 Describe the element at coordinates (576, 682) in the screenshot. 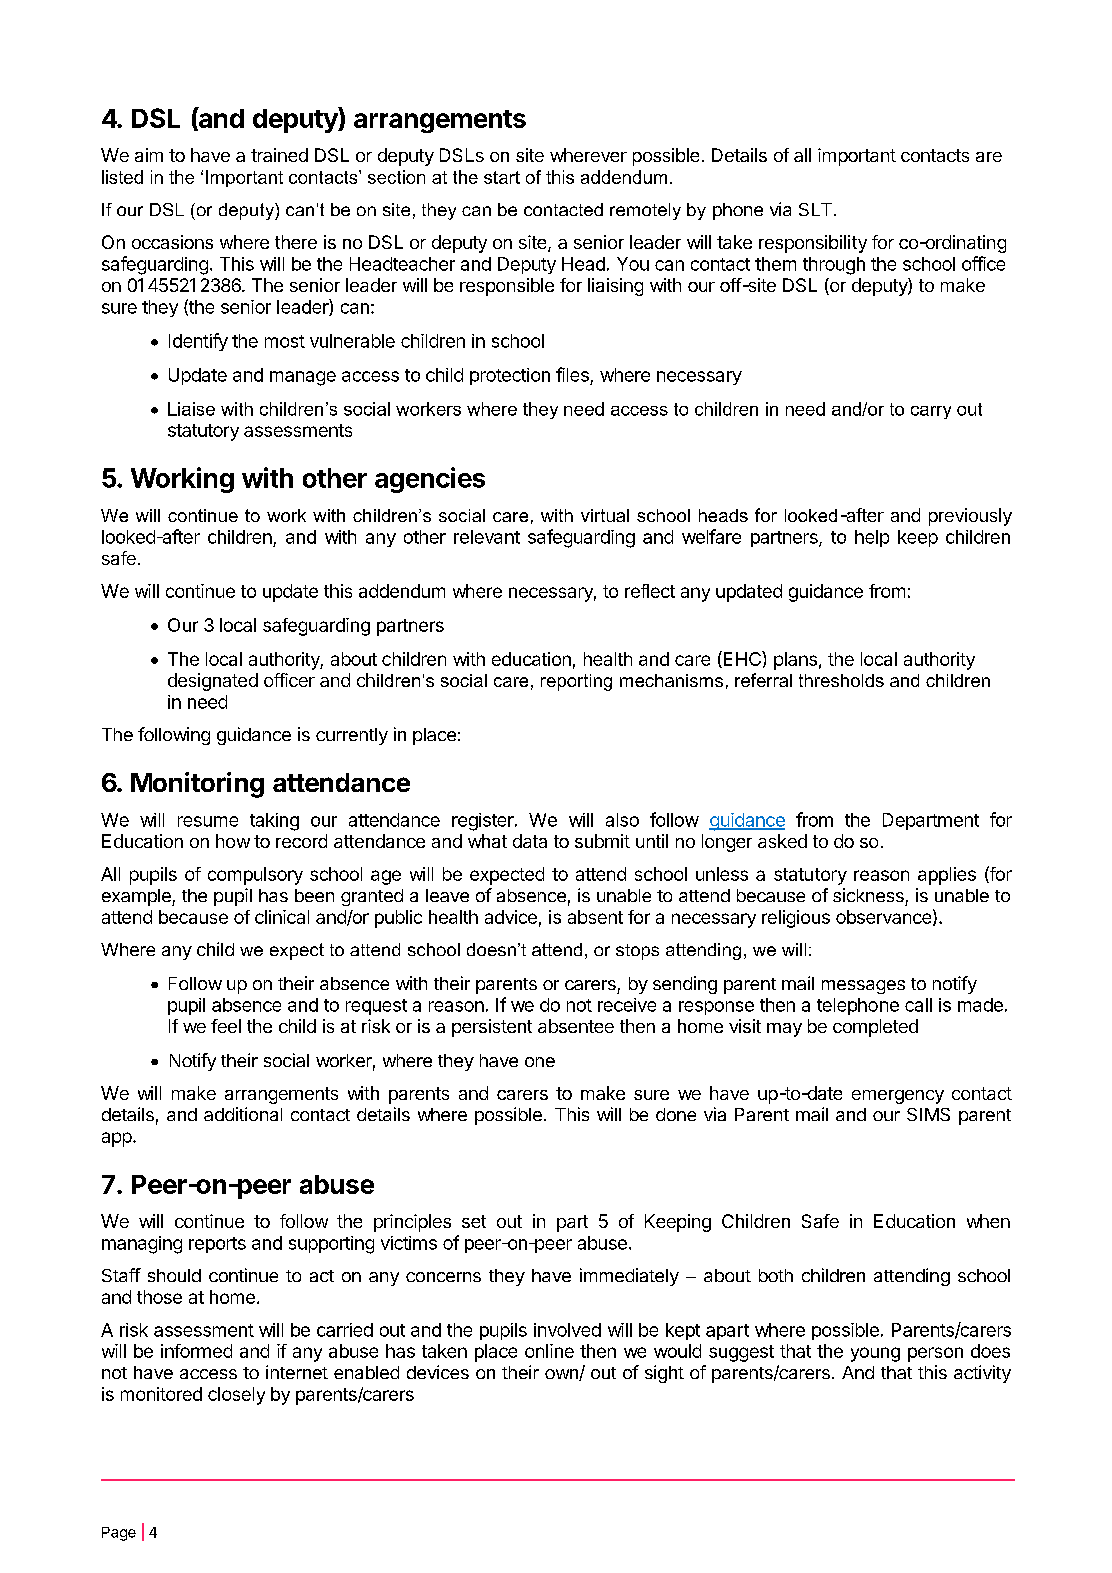

I see `reporting` at that location.
